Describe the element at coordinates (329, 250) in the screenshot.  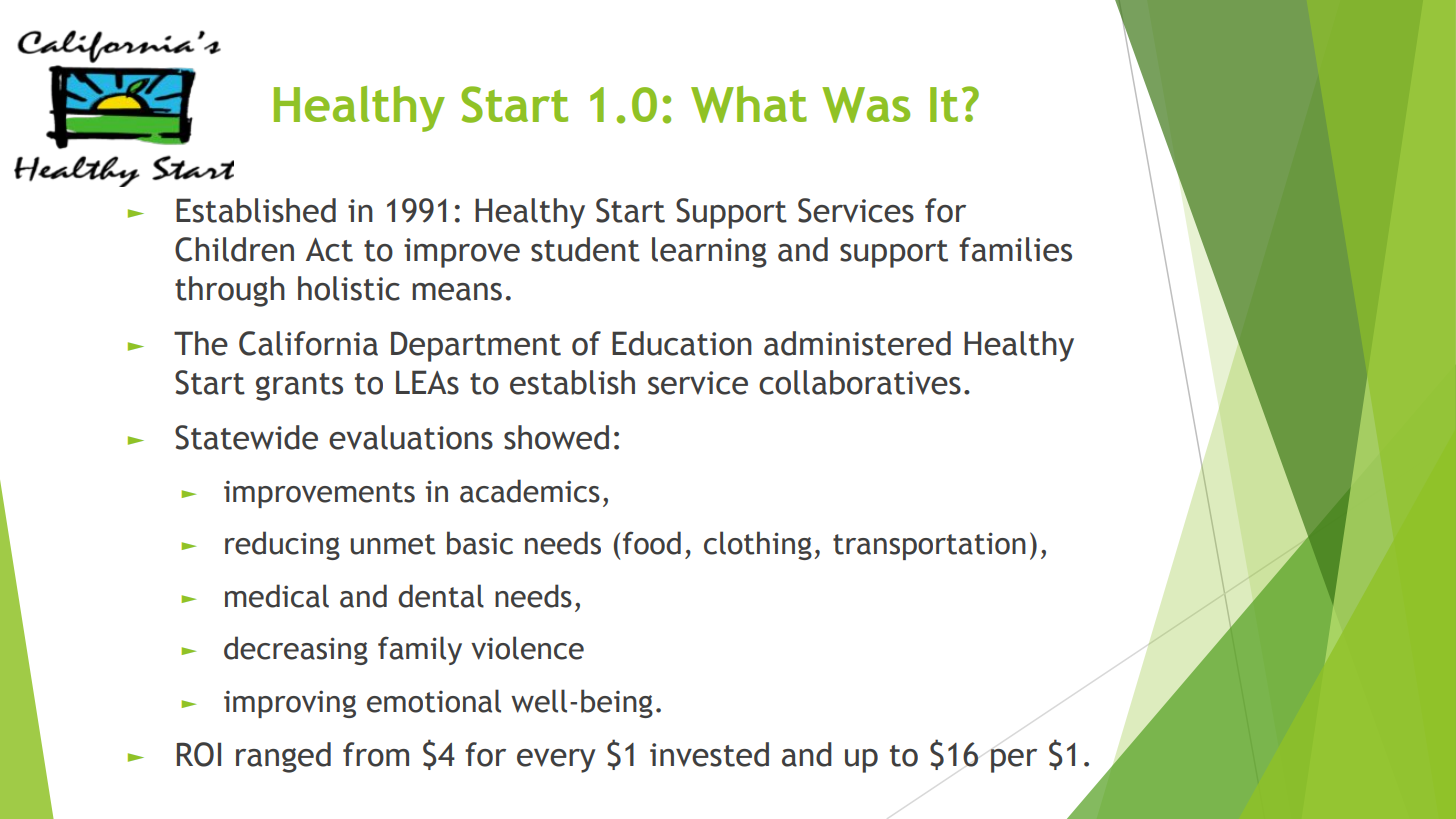
I see `Act` at that location.
